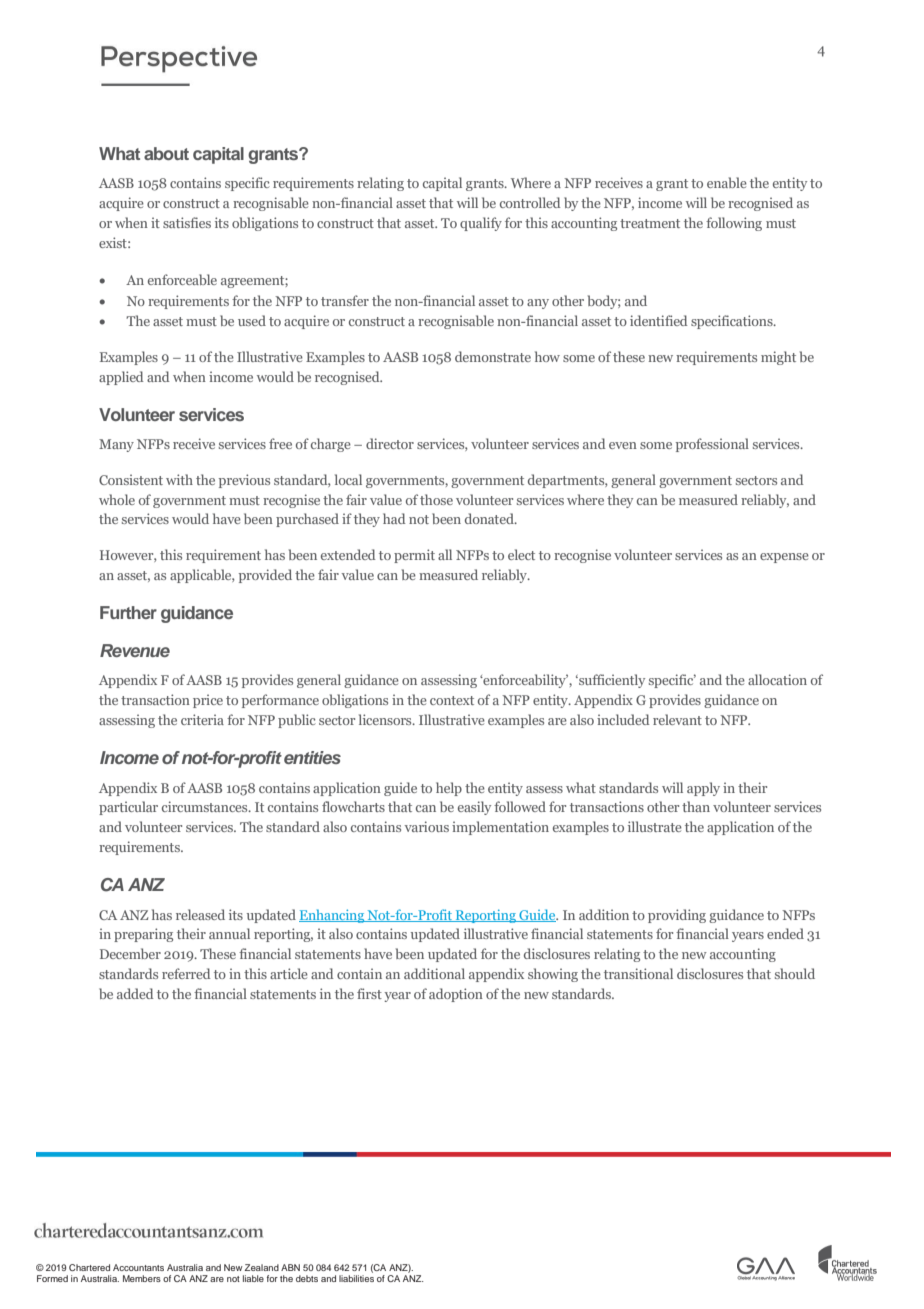 This screenshot has height=1309, width=924. What do you see at coordinates (138, 1267) in the screenshot?
I see `Accountants` at bounding box center [138, 1267].
